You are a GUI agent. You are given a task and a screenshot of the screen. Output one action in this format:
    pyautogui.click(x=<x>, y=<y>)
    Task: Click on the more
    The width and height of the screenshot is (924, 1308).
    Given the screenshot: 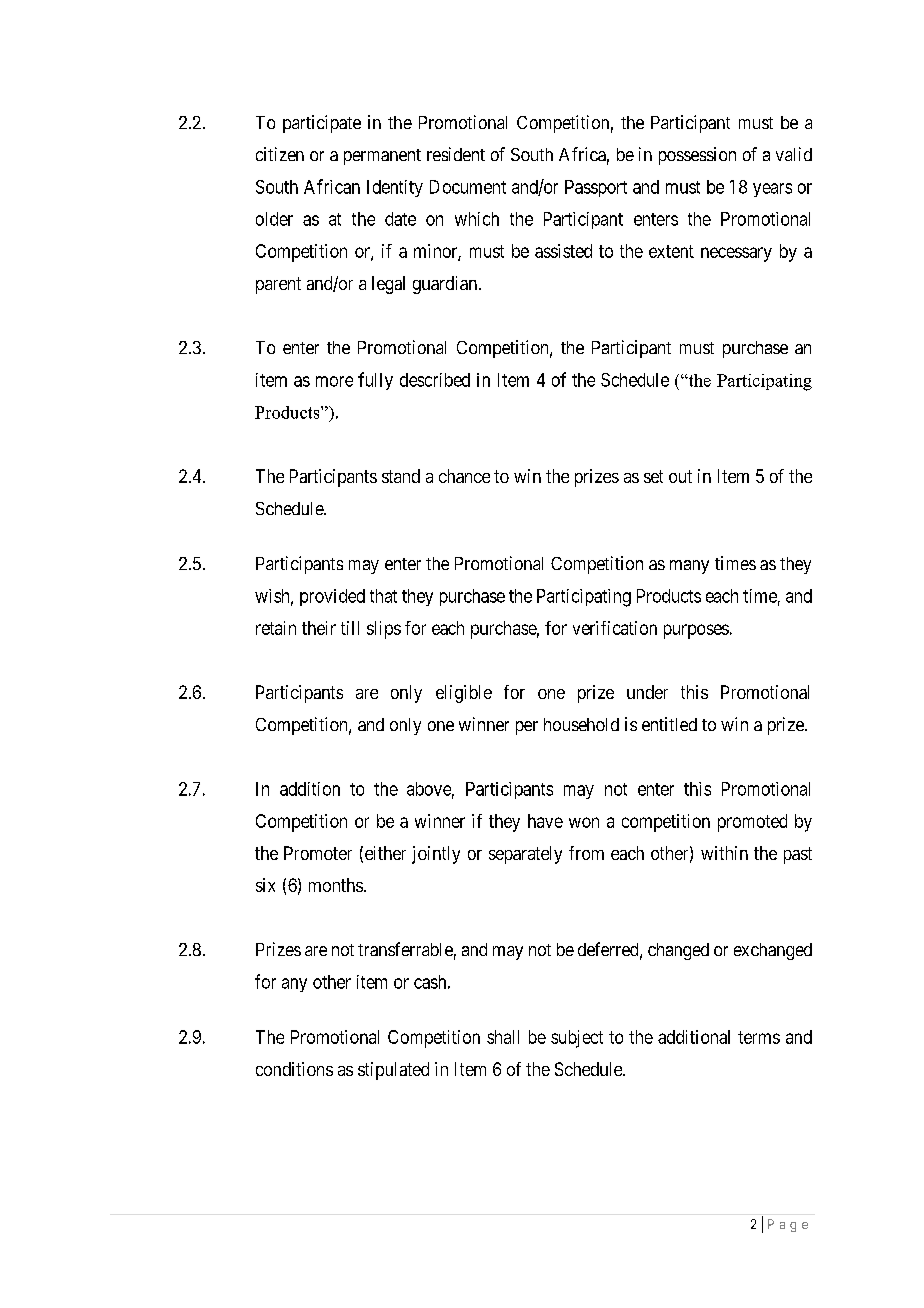 What is the action you would take?
    pyautogui.click(x=334, y=381)
